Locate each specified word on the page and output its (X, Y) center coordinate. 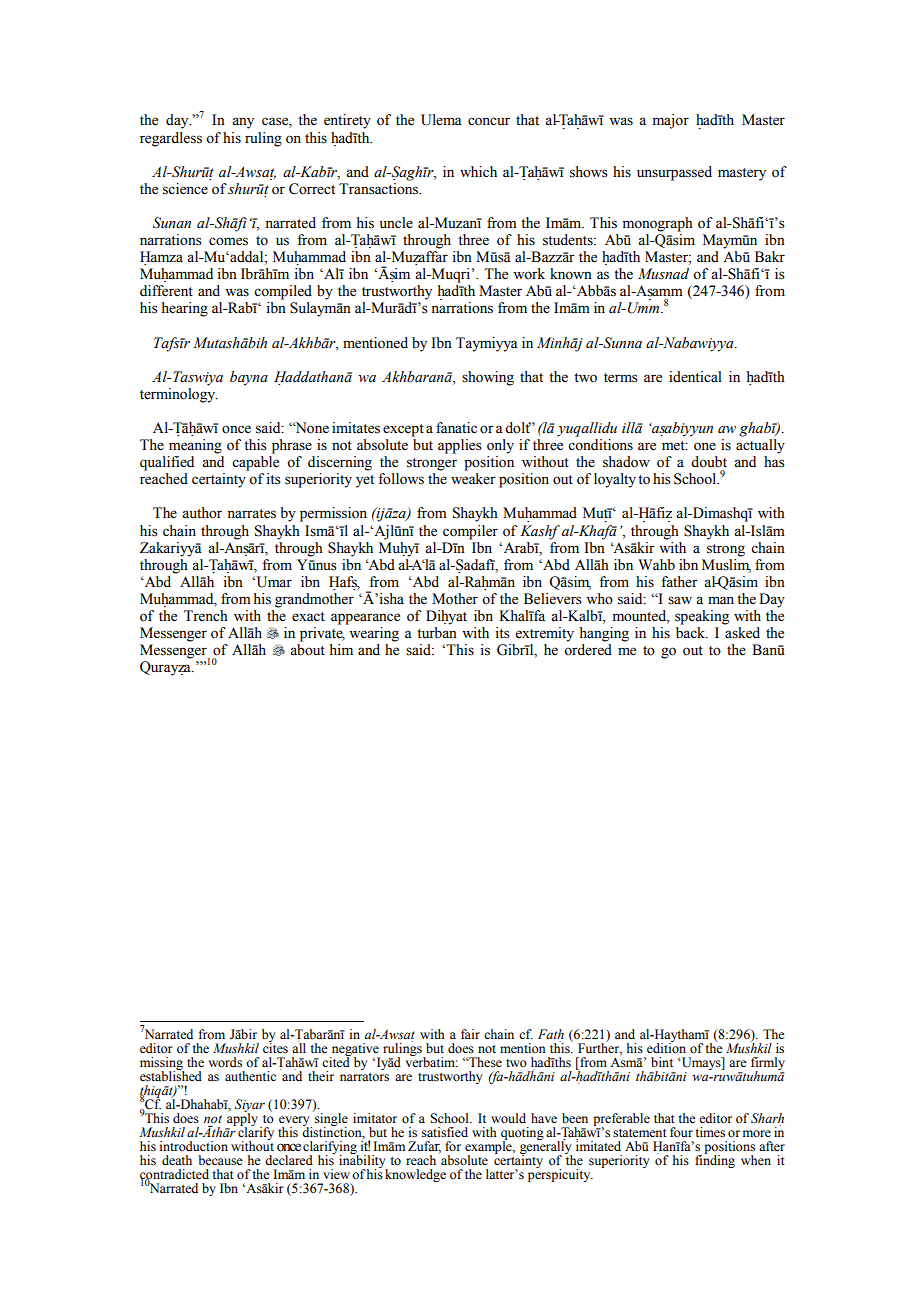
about (307, 650)
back (692, 633)
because (220, 1160)
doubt (709, 462)
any (243, 123)
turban (437, 632)
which (478, 171)
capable (255, 463)
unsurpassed (674, 173)
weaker (473, 479)
